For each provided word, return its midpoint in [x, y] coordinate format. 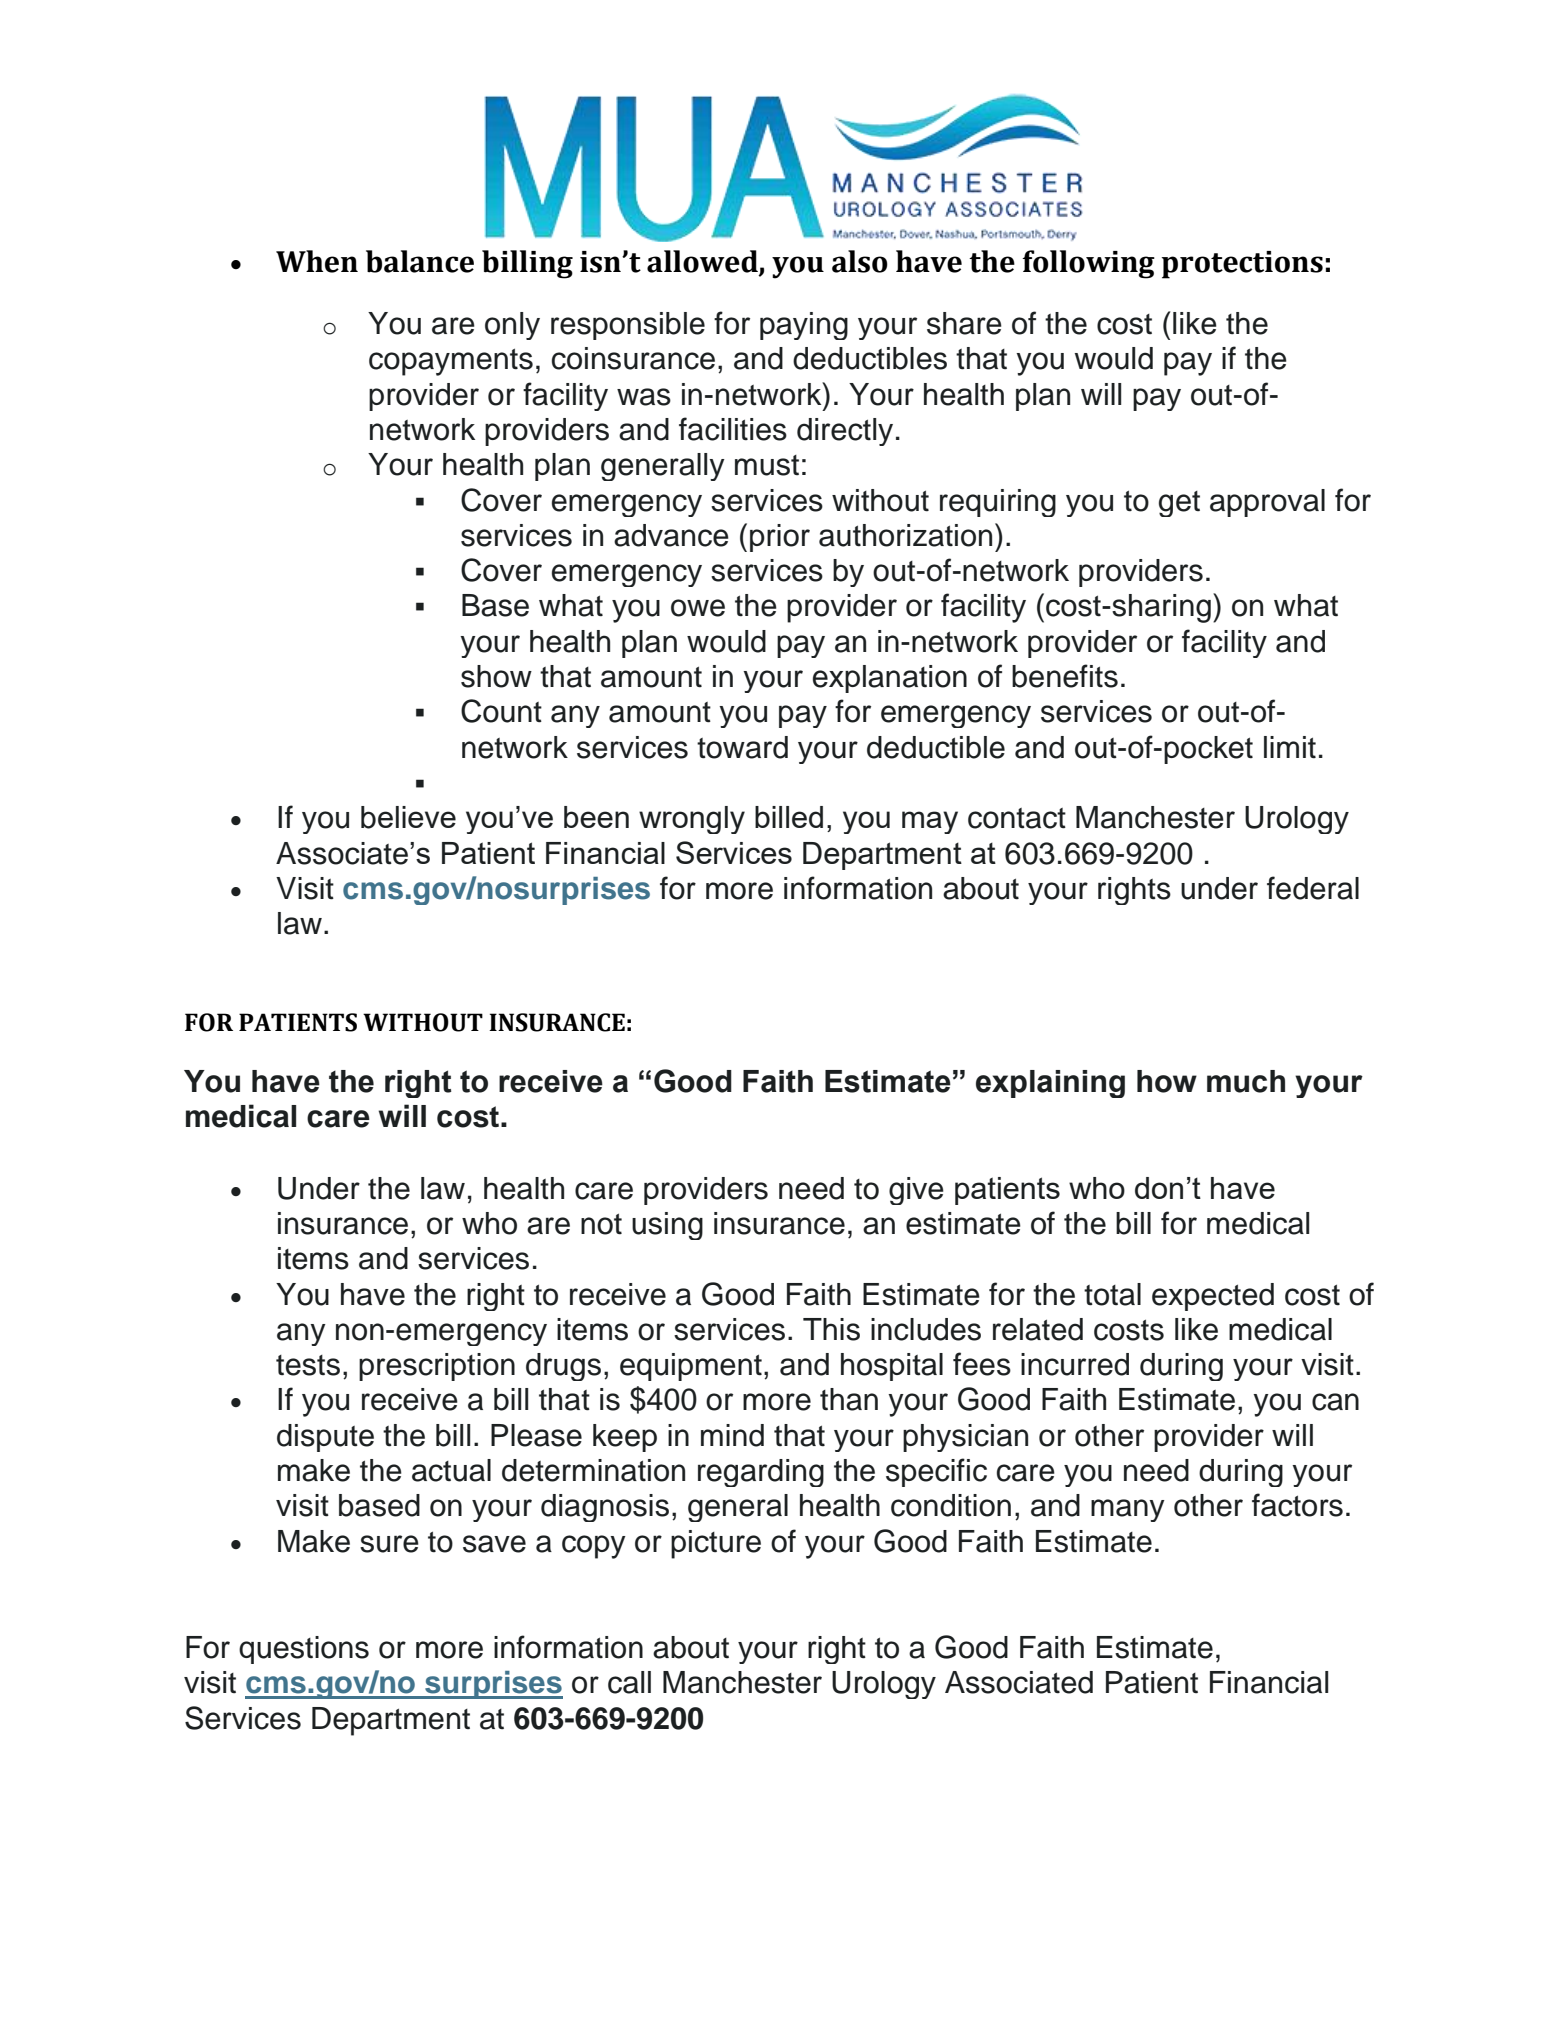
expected [1213, 1297]
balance [420, 261]
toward [742, 747]
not [601, 1224]
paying [804, 326]
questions [304, 1650]
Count [501, 711]
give [916, 1191]
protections [1242, 265]
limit [1290, 747]
